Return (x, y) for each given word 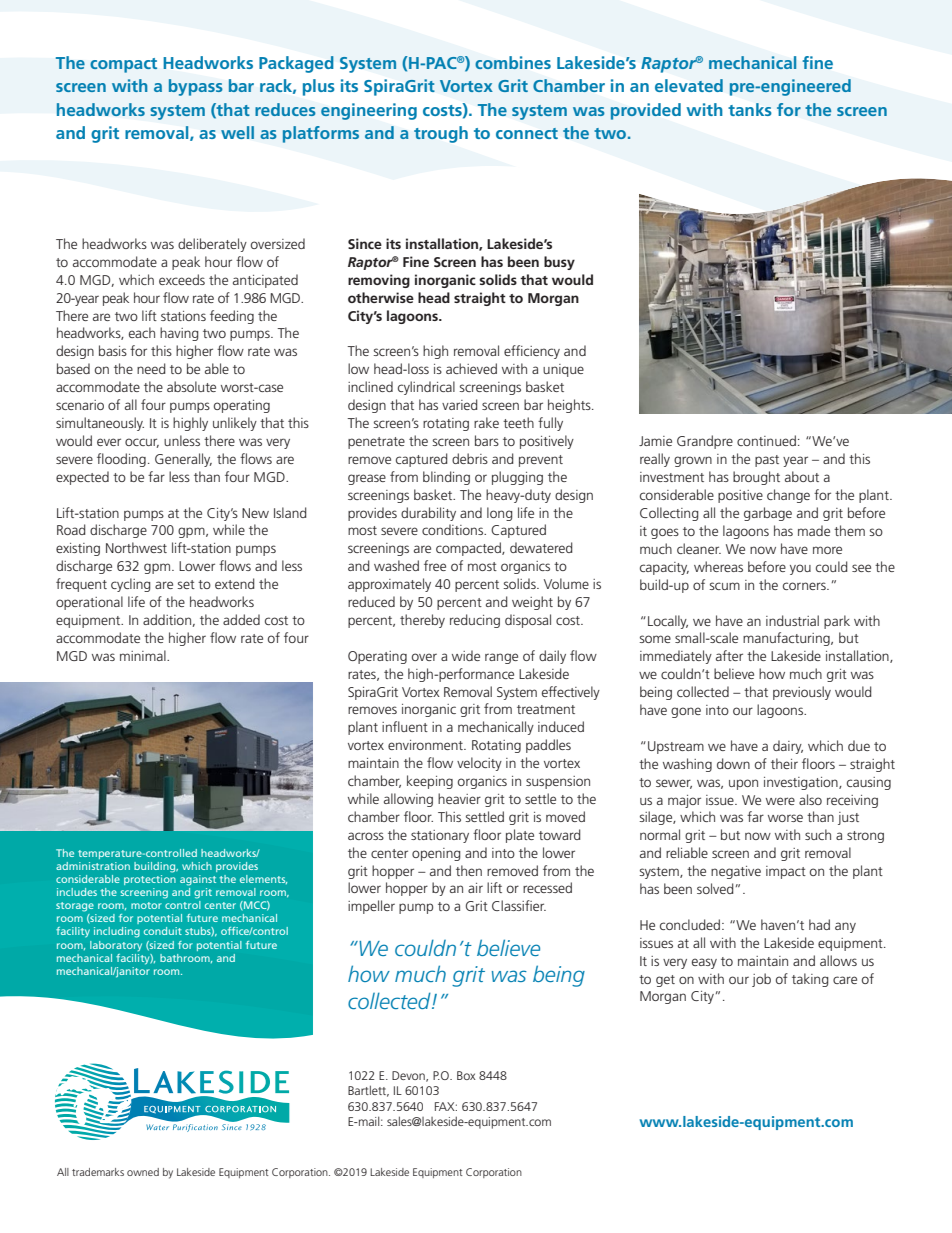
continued (766, 440)
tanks (750, 109)
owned (143, 1172)
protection (150, 880)
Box (466, 1075)
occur (142, 443)
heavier (459, 798)
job (761, 980)
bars (487, 440)
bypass (196, 87)
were (780, 801)
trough (441, 134)
